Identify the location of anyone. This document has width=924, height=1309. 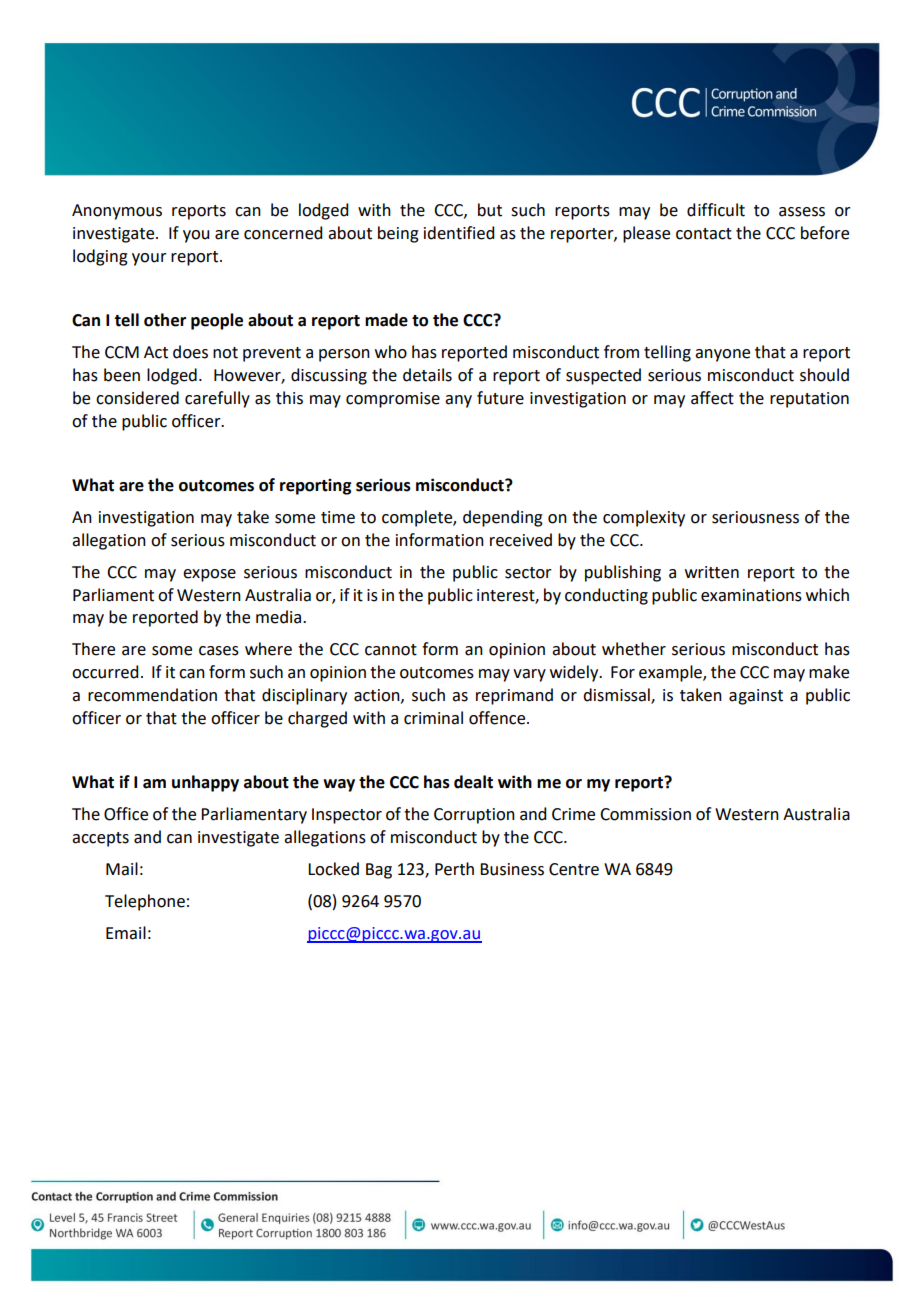
(722, 355).
